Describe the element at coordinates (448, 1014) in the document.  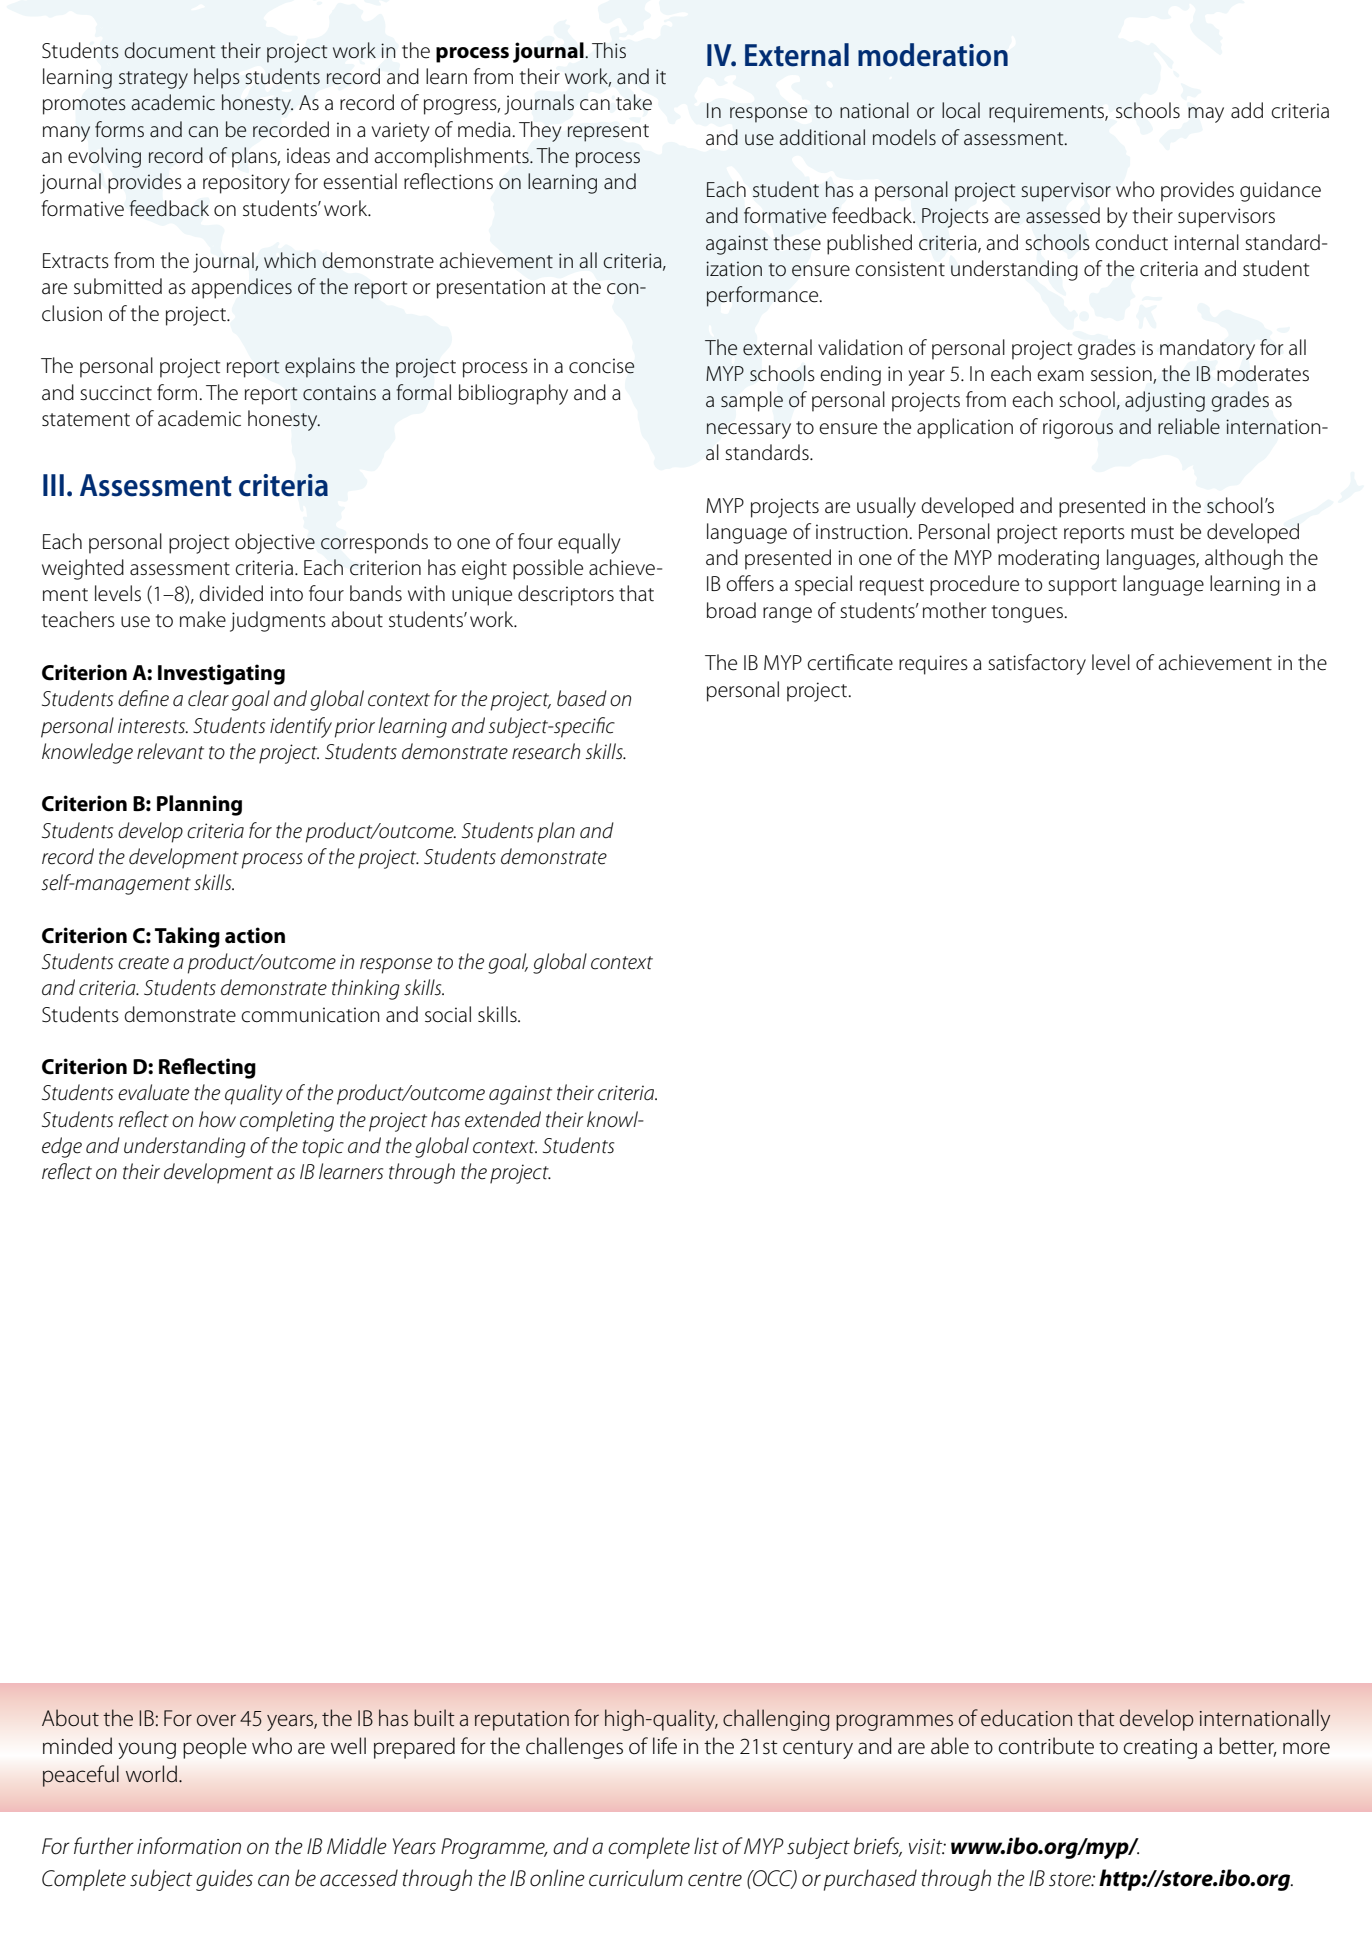
I see `social` at that location.
